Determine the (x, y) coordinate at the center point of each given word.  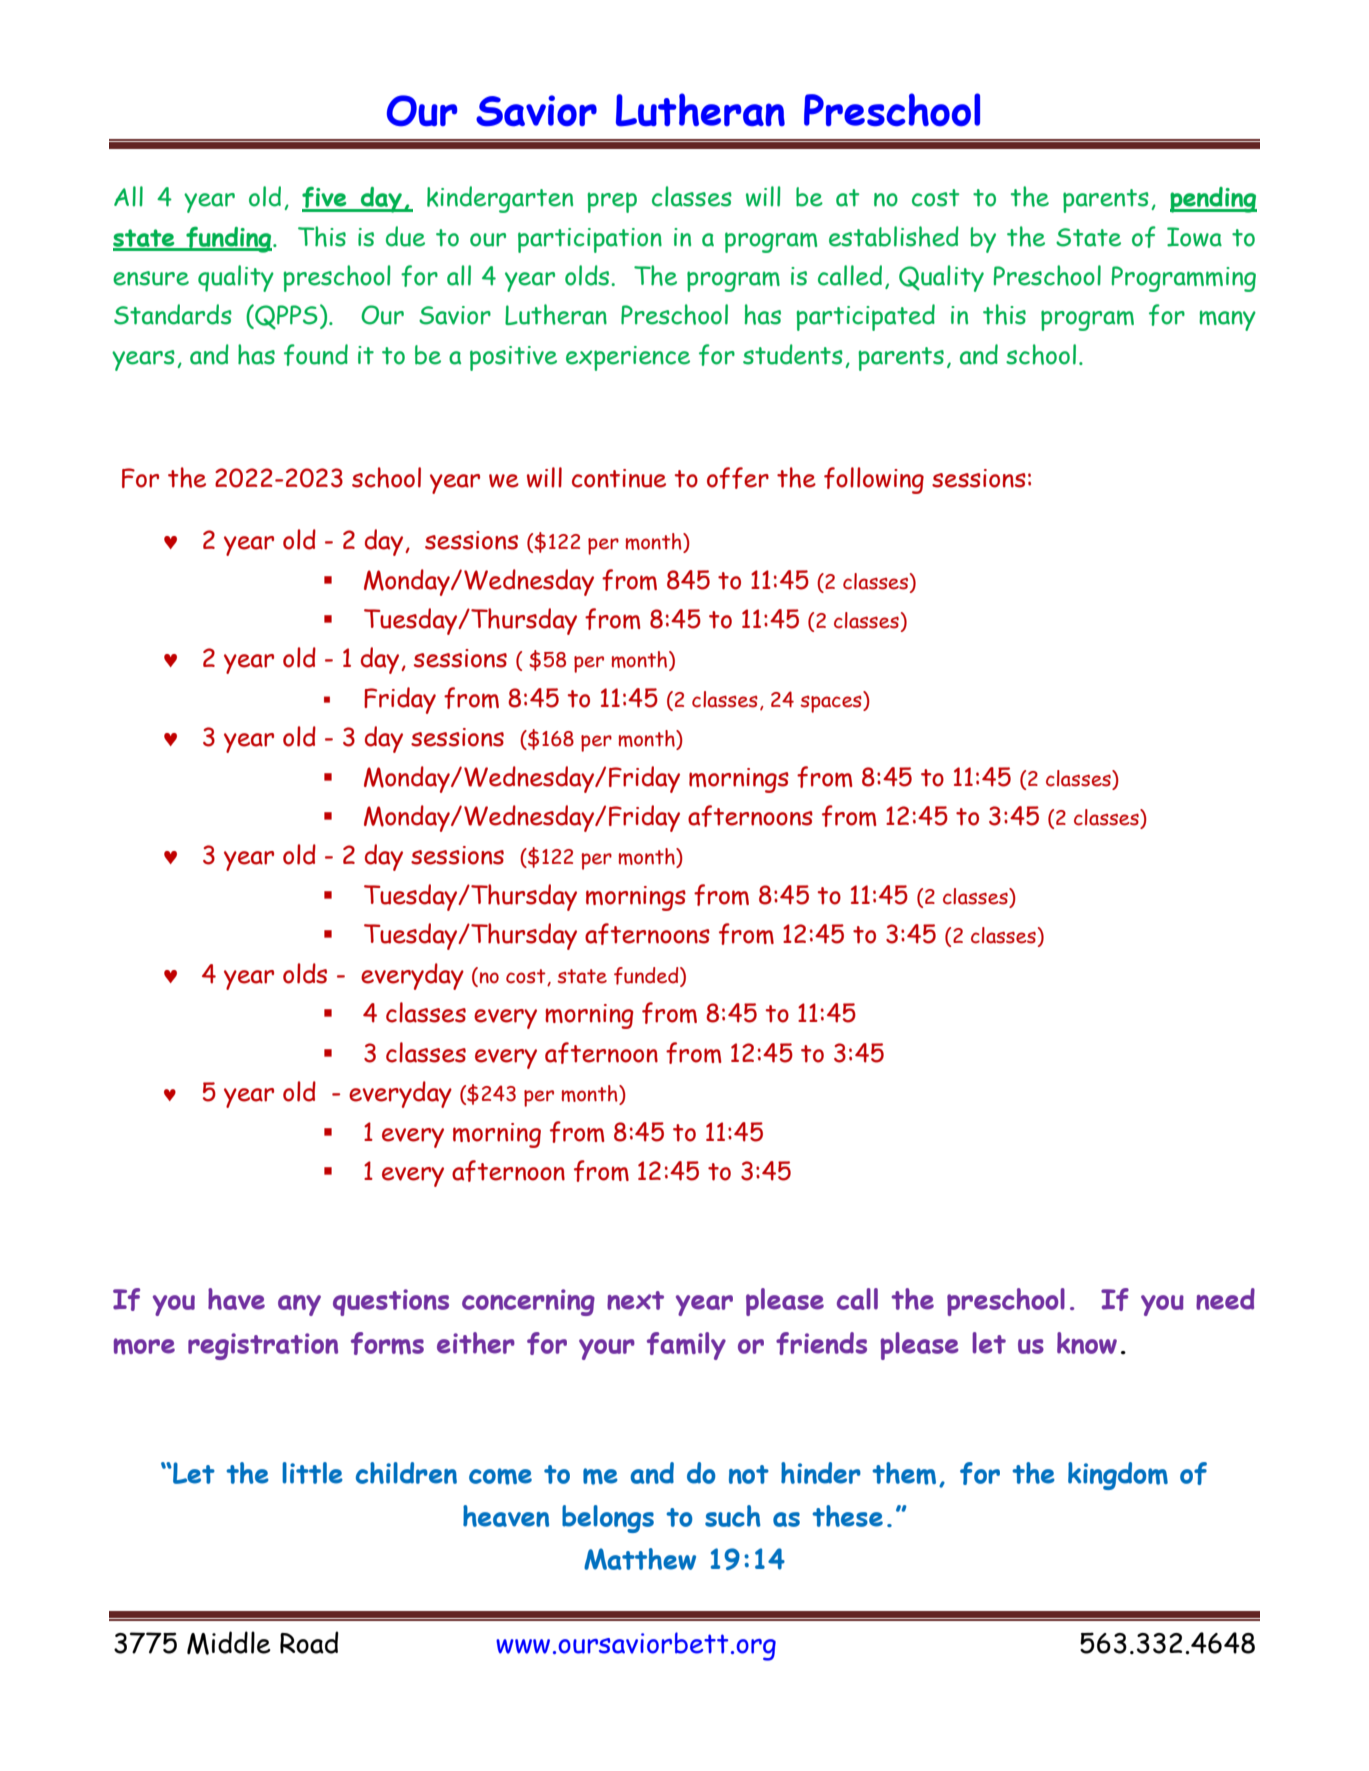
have (236, 1299)
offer (738, 478)
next (635, 1300)
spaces (832, 704)
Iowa (1194, 237)
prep (612, 202)
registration (263, 1346)
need (1225, 1299)
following (874, 480)
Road (309, 1642)
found (316, 355)
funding (229, 239)
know (1087, 1343)
